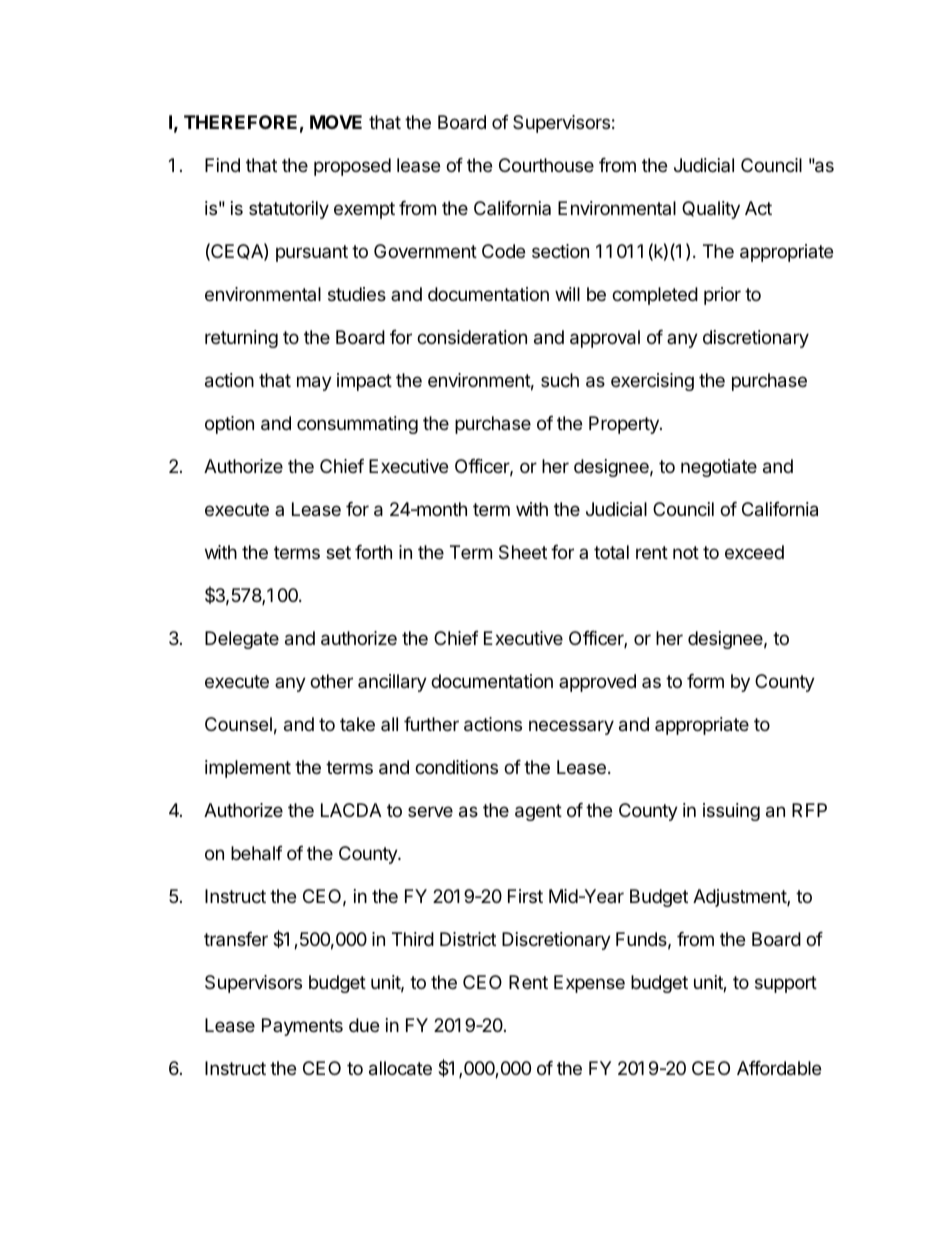 This document has width=952, height=1233. Describe the element at coordinates (546, 165) in the document. I see `Courthouse` at that location.
